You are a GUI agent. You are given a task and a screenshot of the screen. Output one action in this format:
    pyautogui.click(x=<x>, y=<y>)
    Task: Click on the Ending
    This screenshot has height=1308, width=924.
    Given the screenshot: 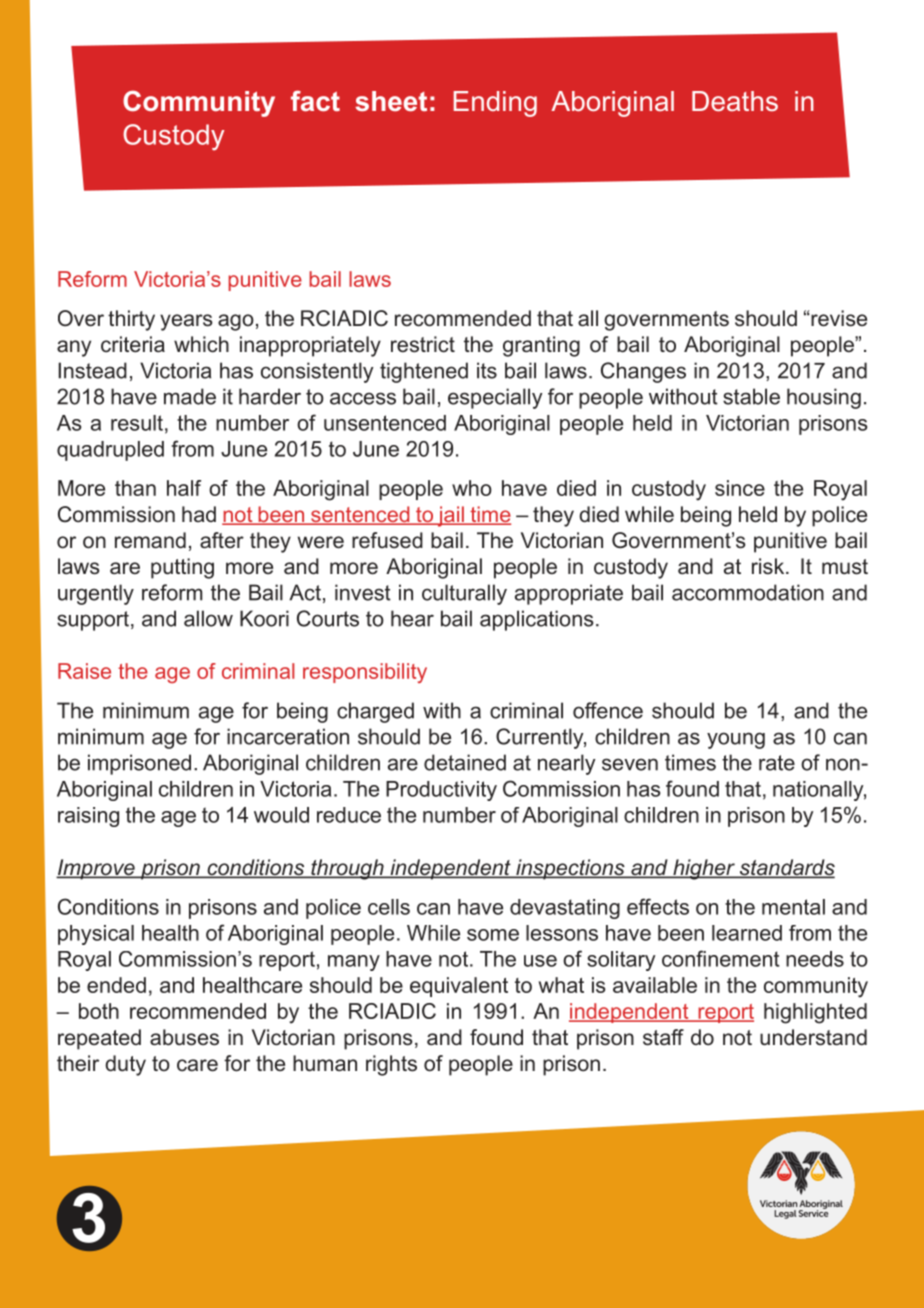 What is the action you would take?
    pyautogui.click(x=495, y=104)
